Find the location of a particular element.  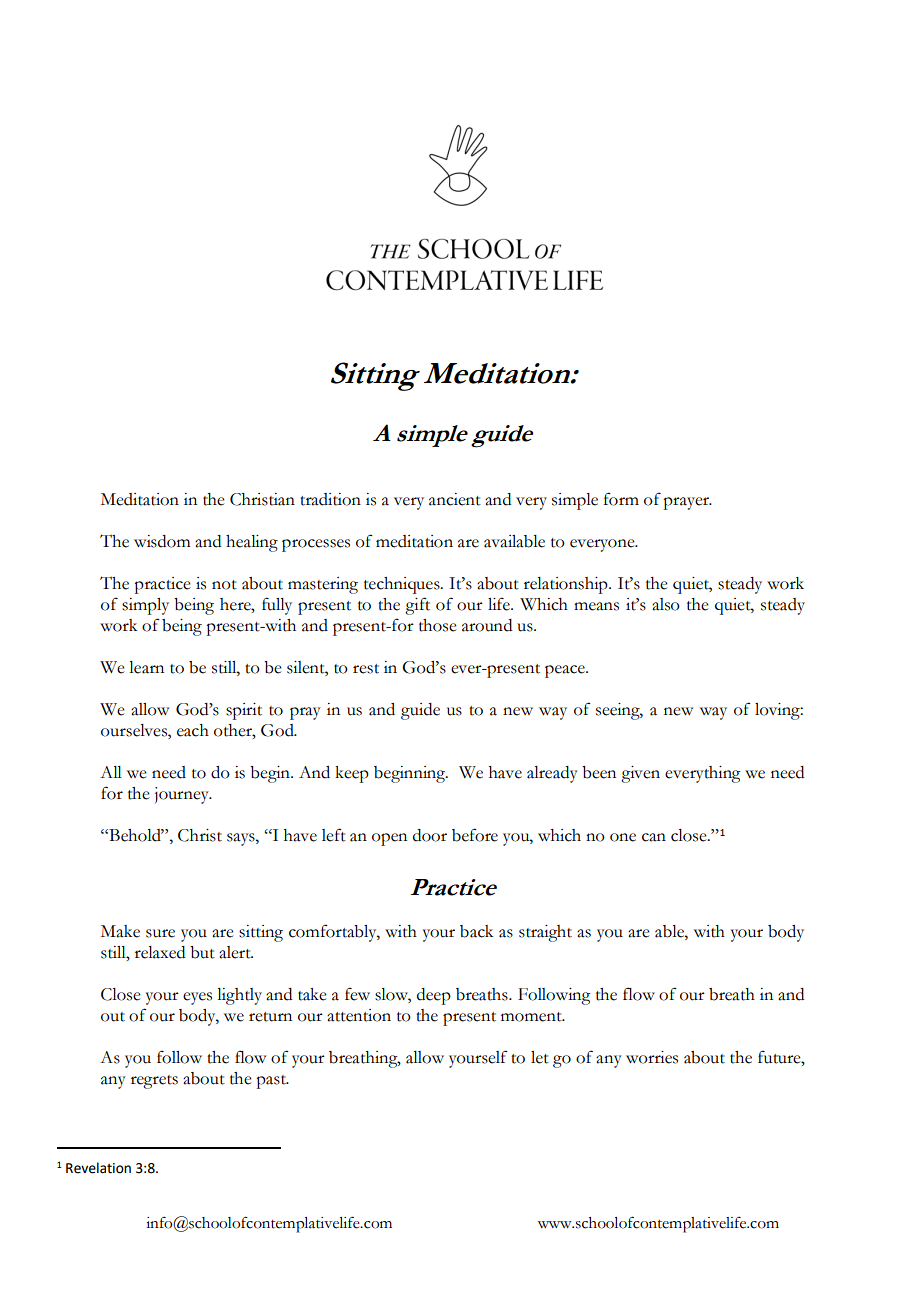

journey is located at coordinates (183, 795).
